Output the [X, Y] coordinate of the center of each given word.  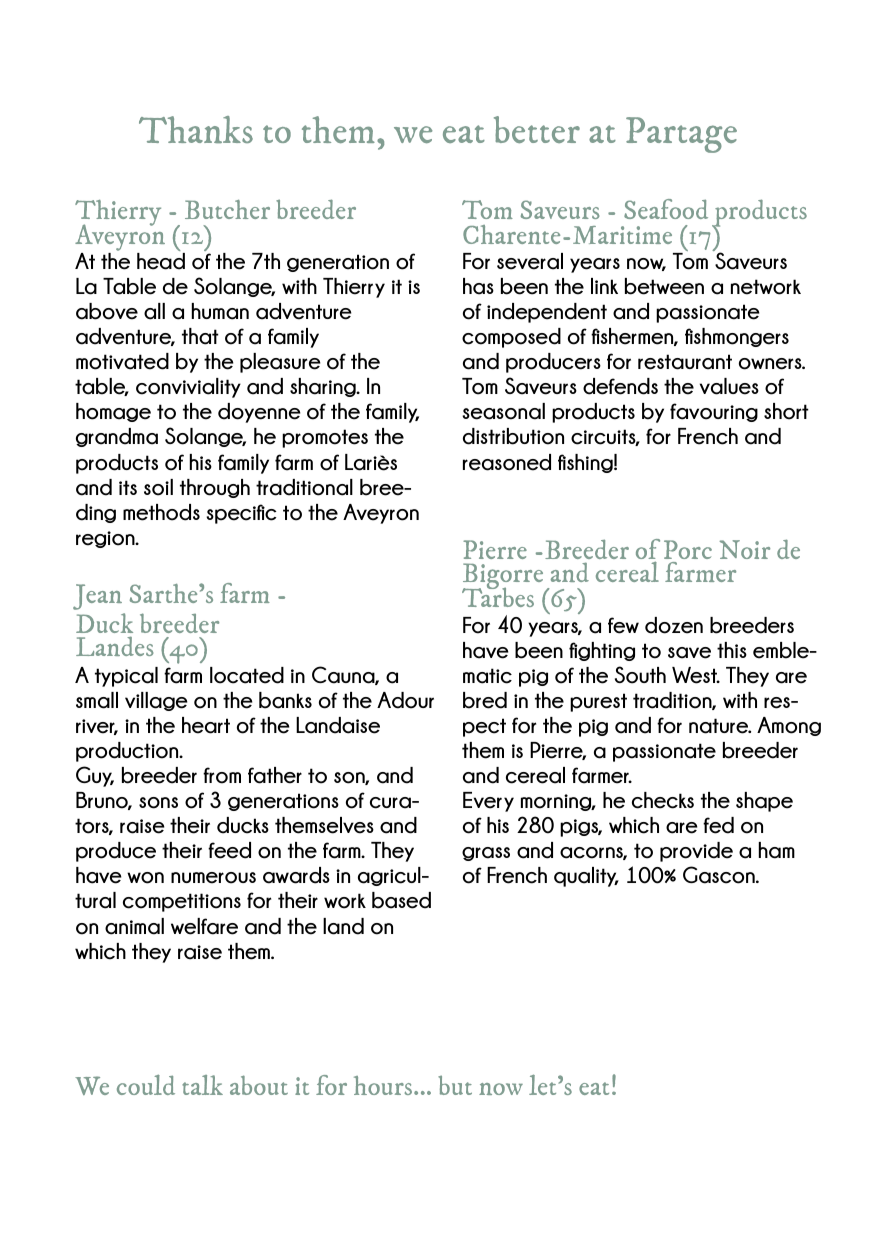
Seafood [666, 209]
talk [202, 1085]
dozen [674, 625]
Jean [97, 597]
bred [485, 700]
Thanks [196, 129]
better [537, 129]
